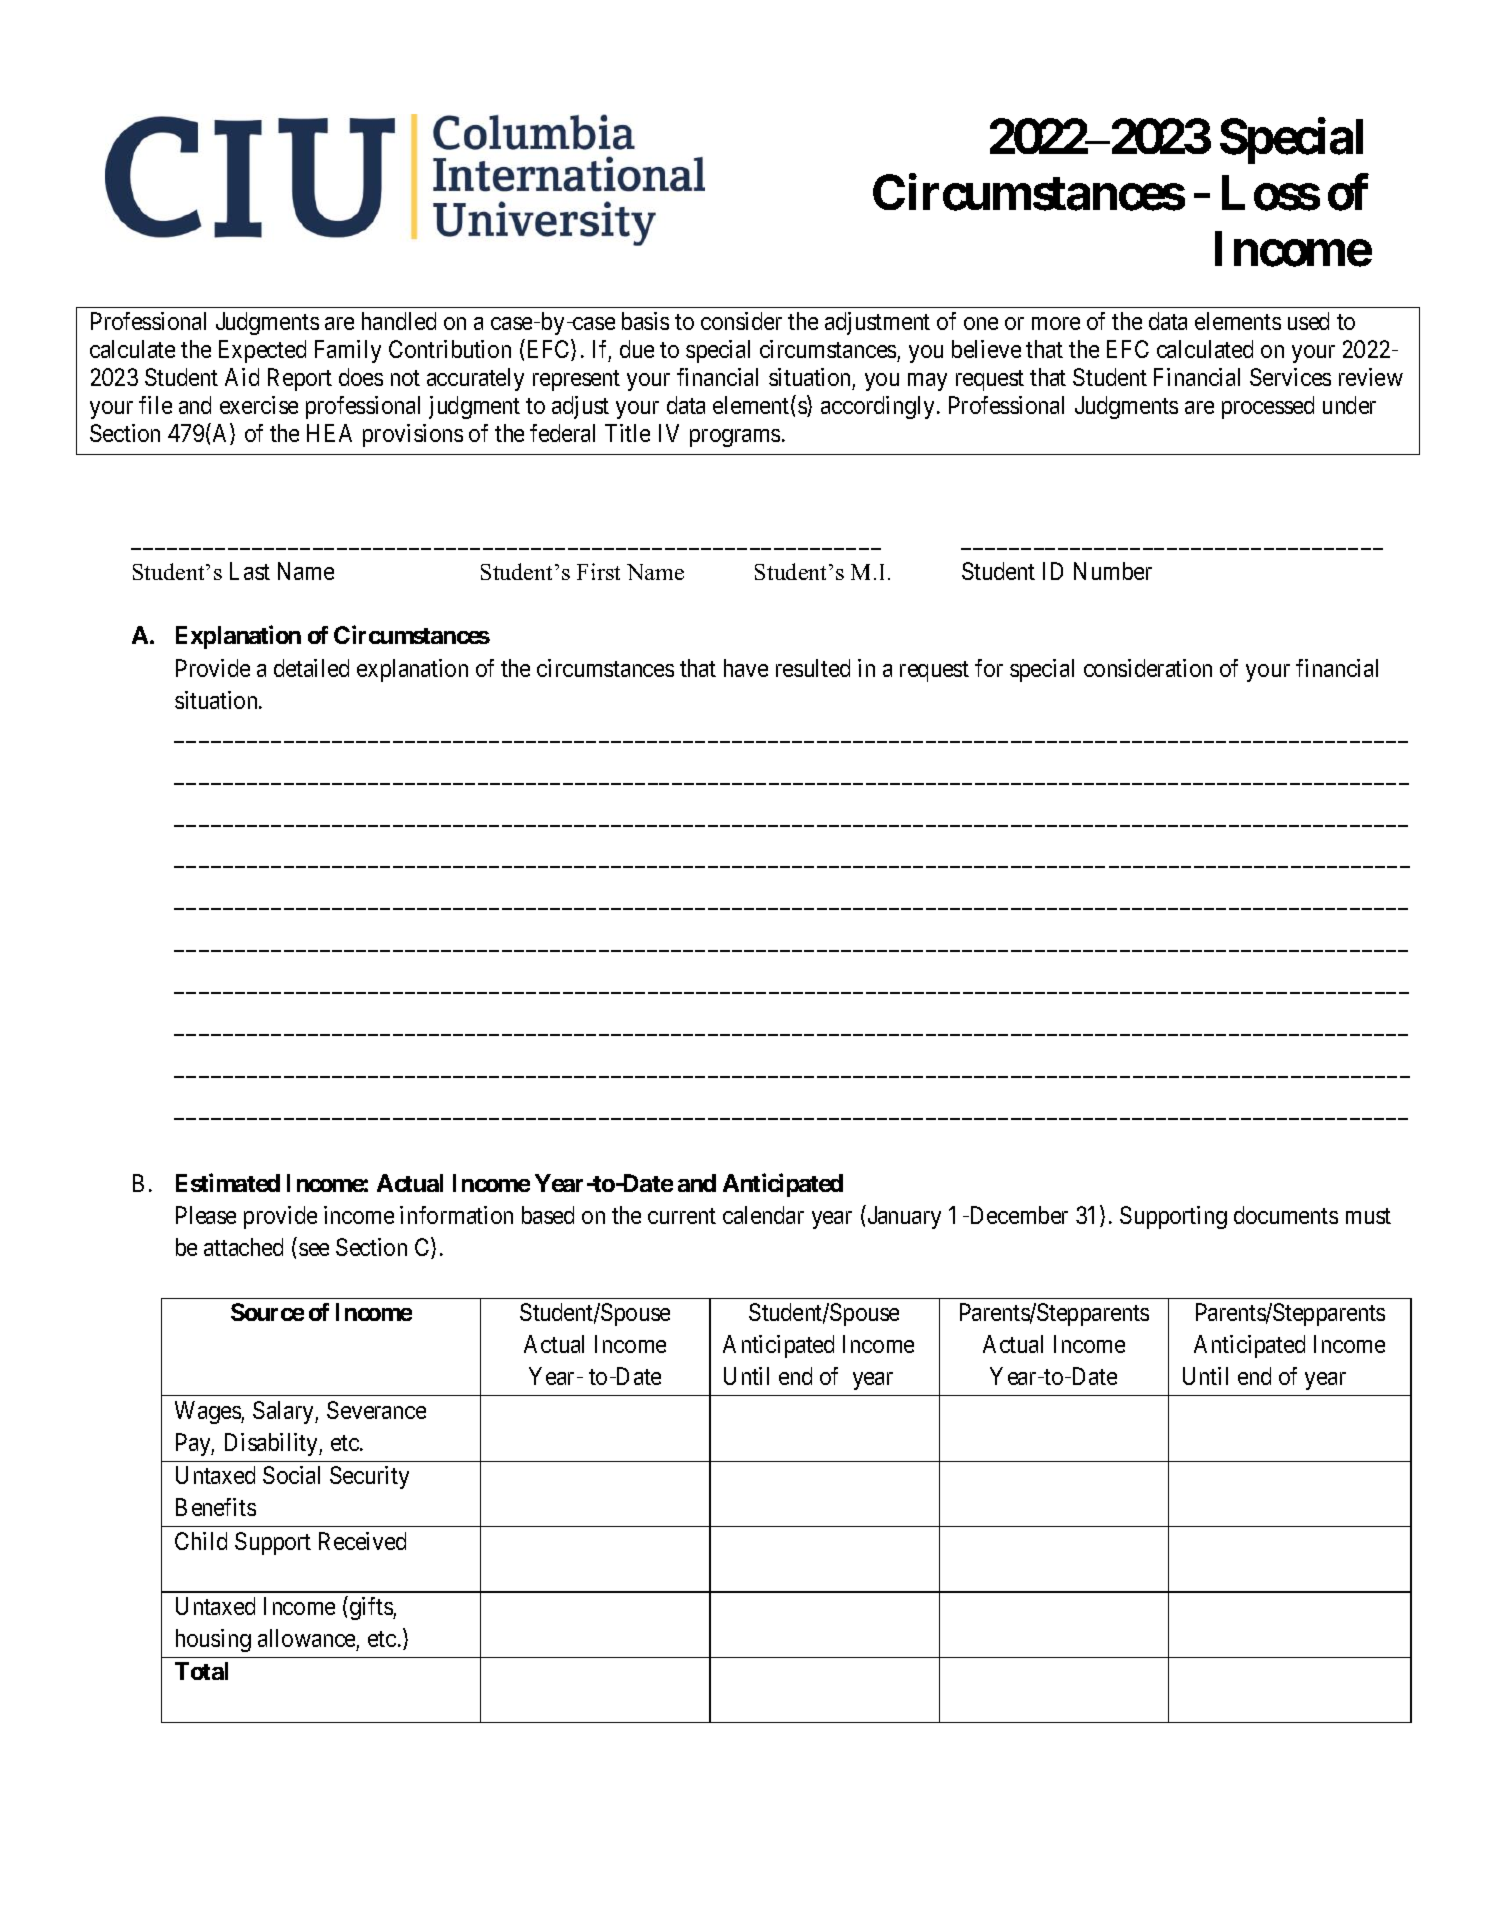 This screenshot has height=1922, width=1485. Describe the element at coordinates (637, 349) in the screenshot. I see `due` at that location.
